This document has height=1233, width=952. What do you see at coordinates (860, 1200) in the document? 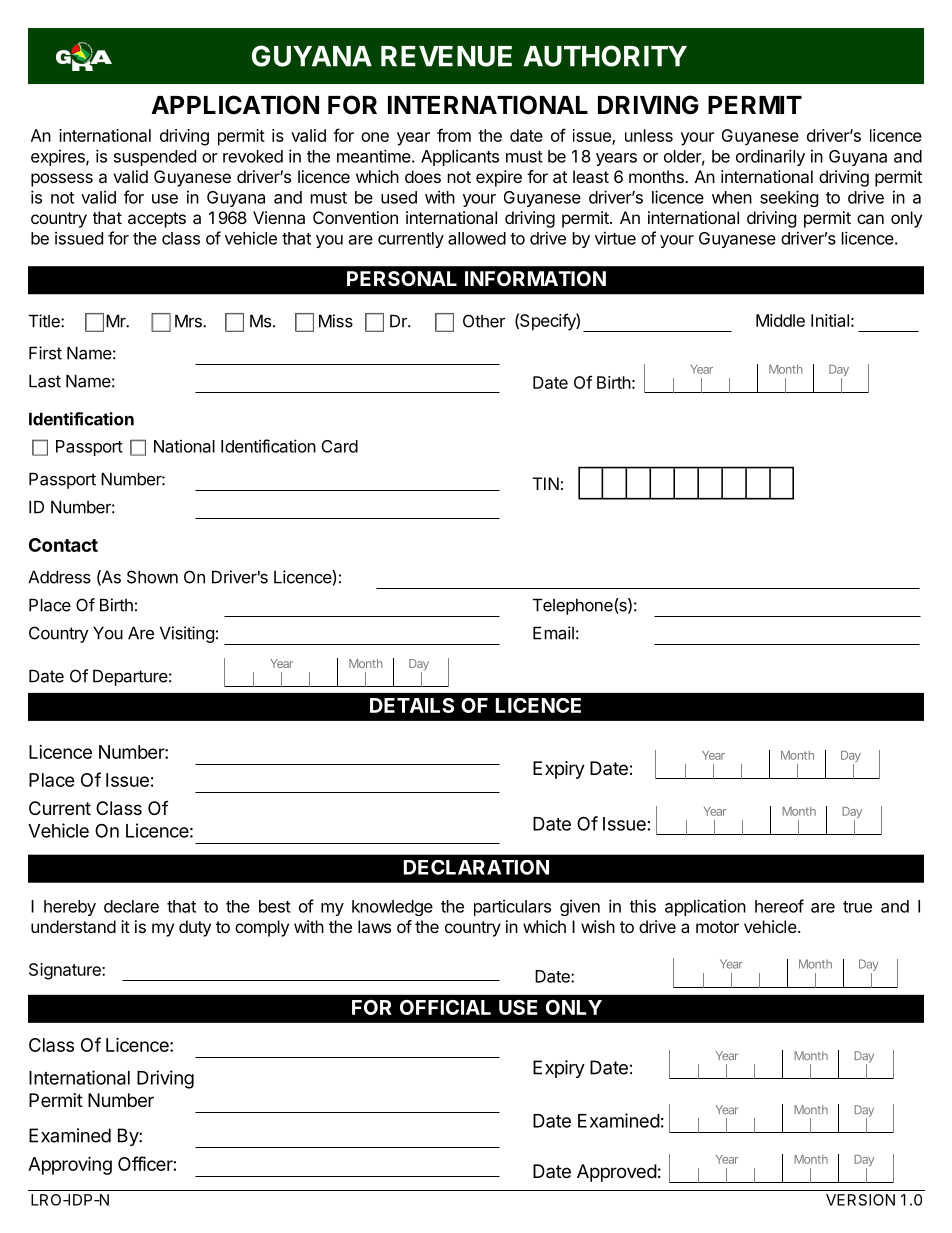
I see `VERSION` at bounding box center [860, 1200].
